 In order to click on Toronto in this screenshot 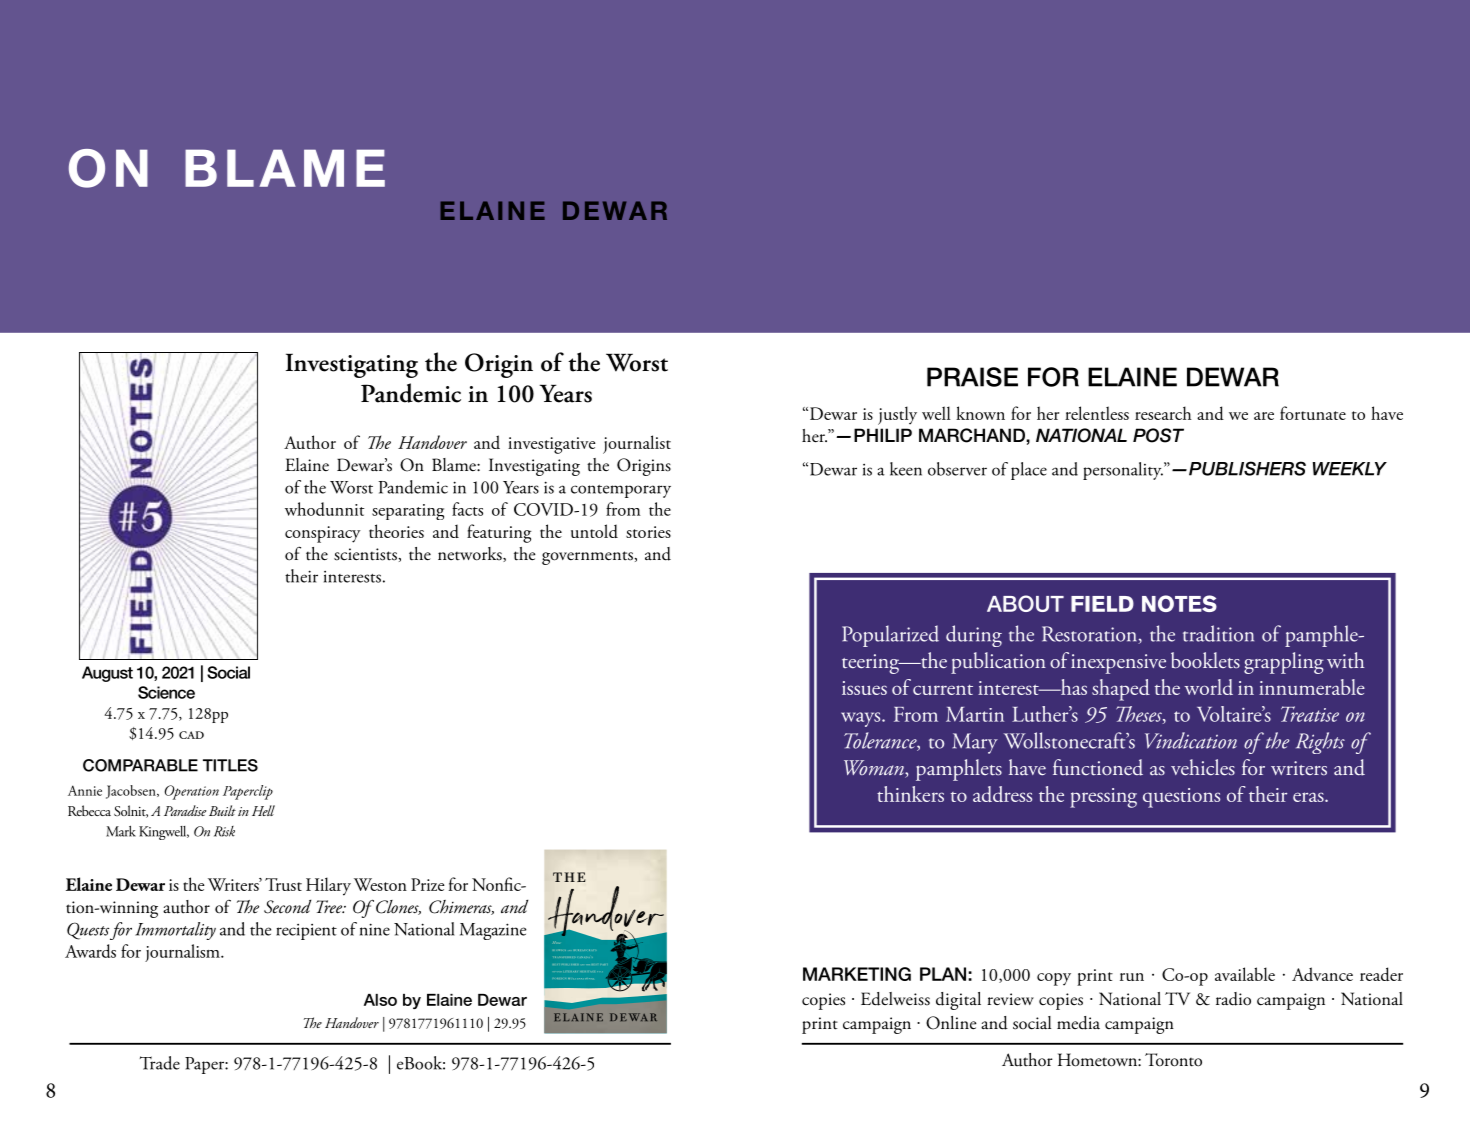, I will do `click(1173, 1060)`.
